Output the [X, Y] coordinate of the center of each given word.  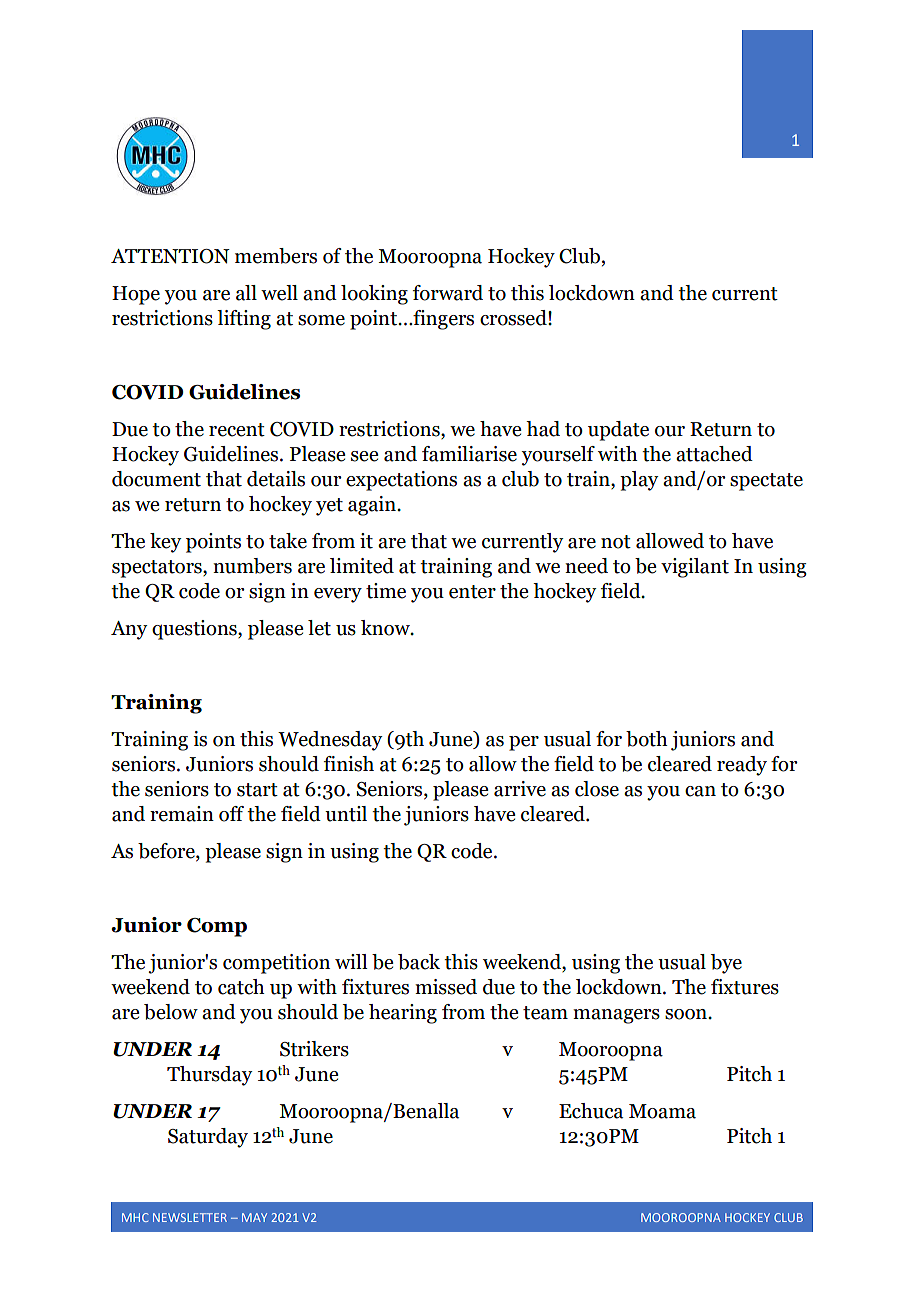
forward [448, 293]
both [647, 739]
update [618, 431]
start [257, 790]
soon [687, 1014]
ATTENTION [170, 256]
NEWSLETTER [190, 1217]
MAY [254, 1217]
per [524, 743]
